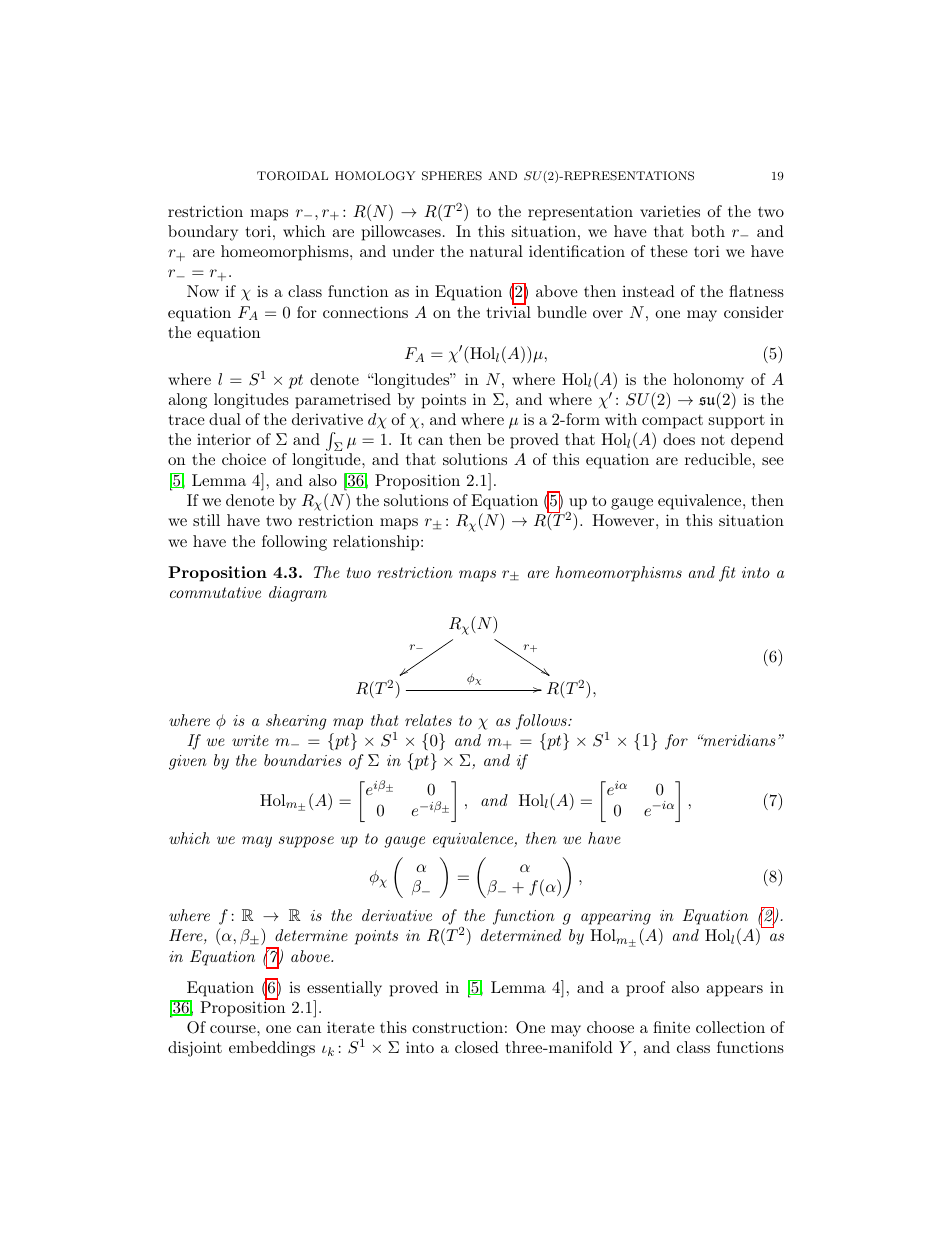 The height and width of the screenshot is (1233, 952). I want to click on natural, so click(496, 251).
